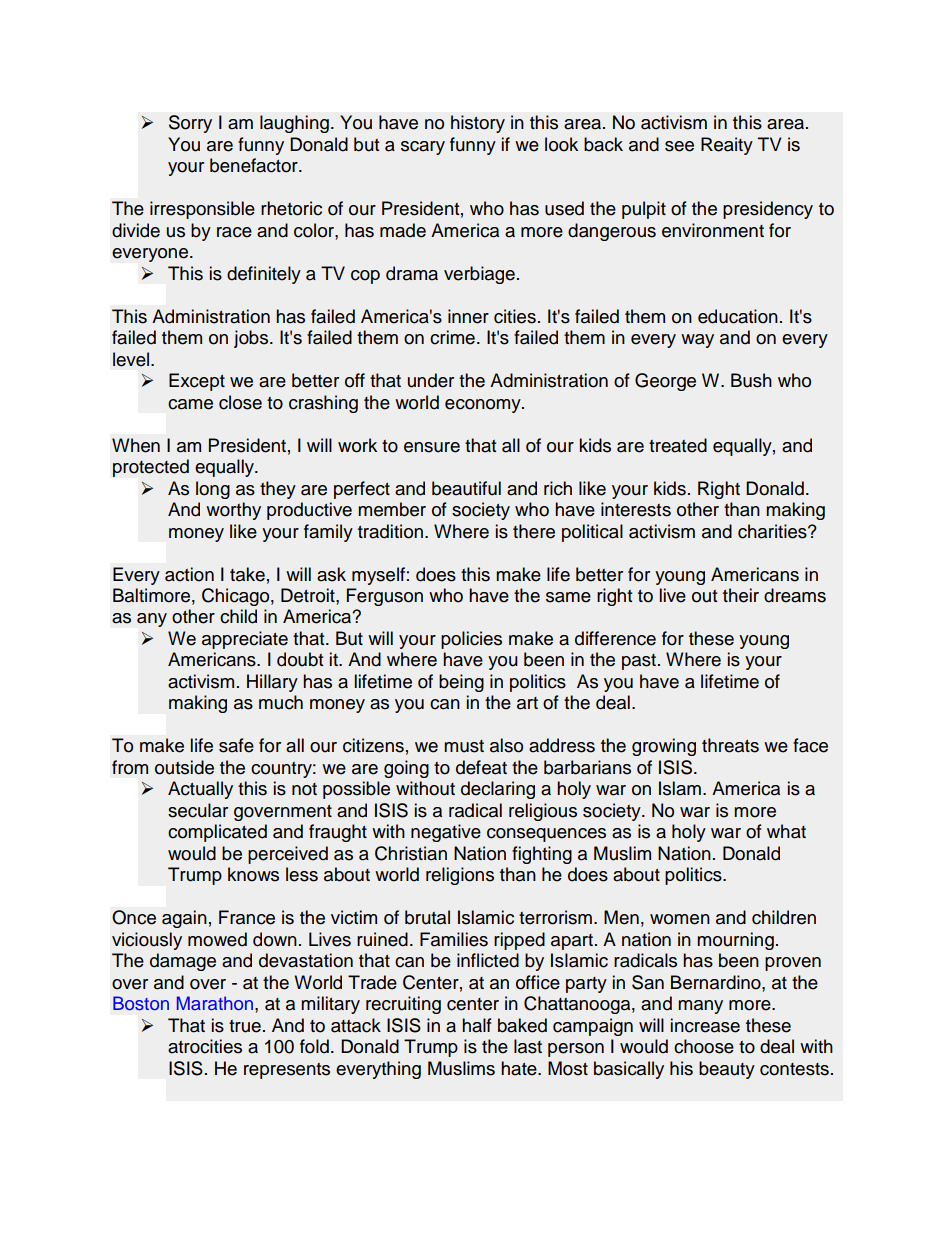  I want to click on must, so click(464, 746).
